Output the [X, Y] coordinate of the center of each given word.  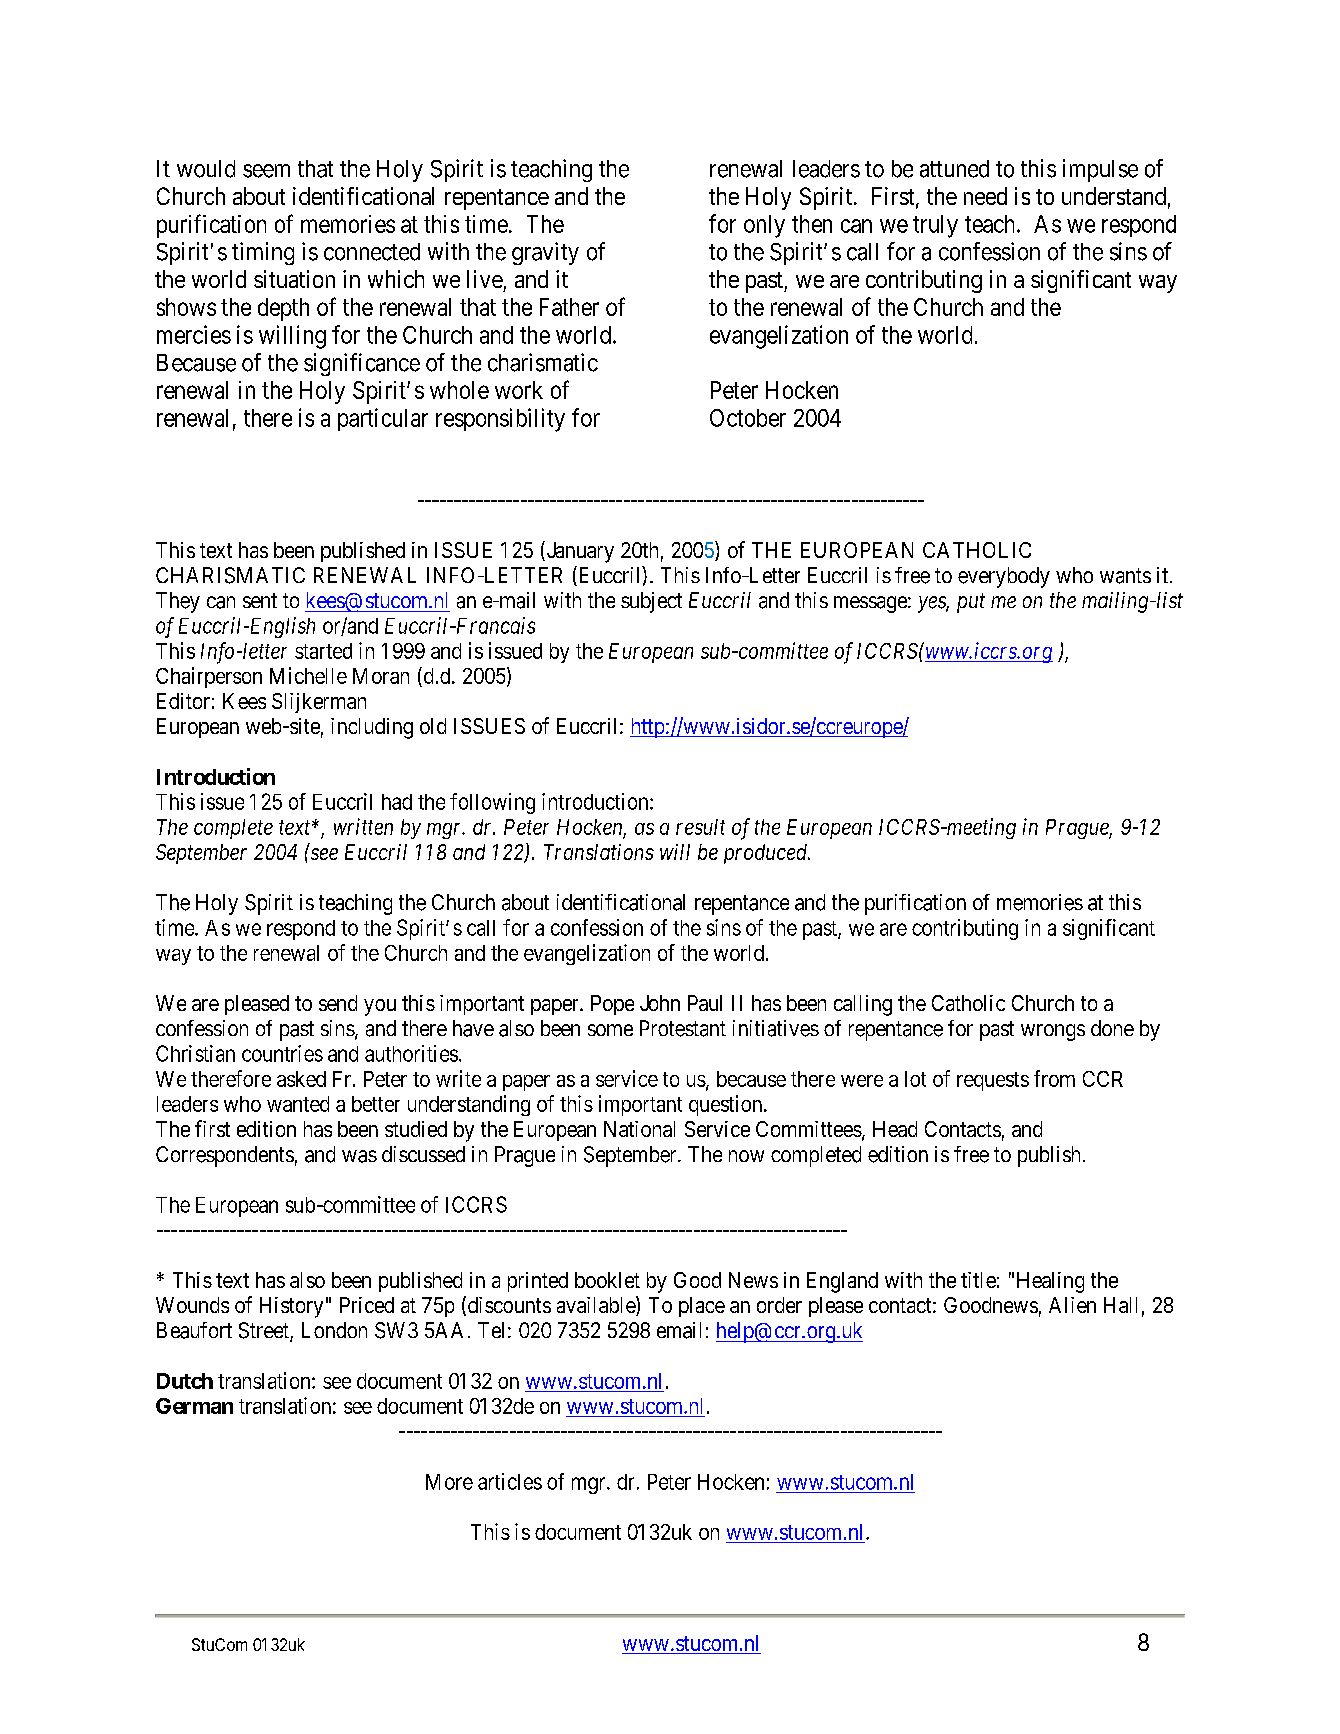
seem [266, 171]
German [194, 1406]
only [764, 226]
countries [282, 1053]
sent [260, 600]
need [985, 196]
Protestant [683, 1028]
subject [651, 602]
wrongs [1053, 1032]
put [971, 603]
